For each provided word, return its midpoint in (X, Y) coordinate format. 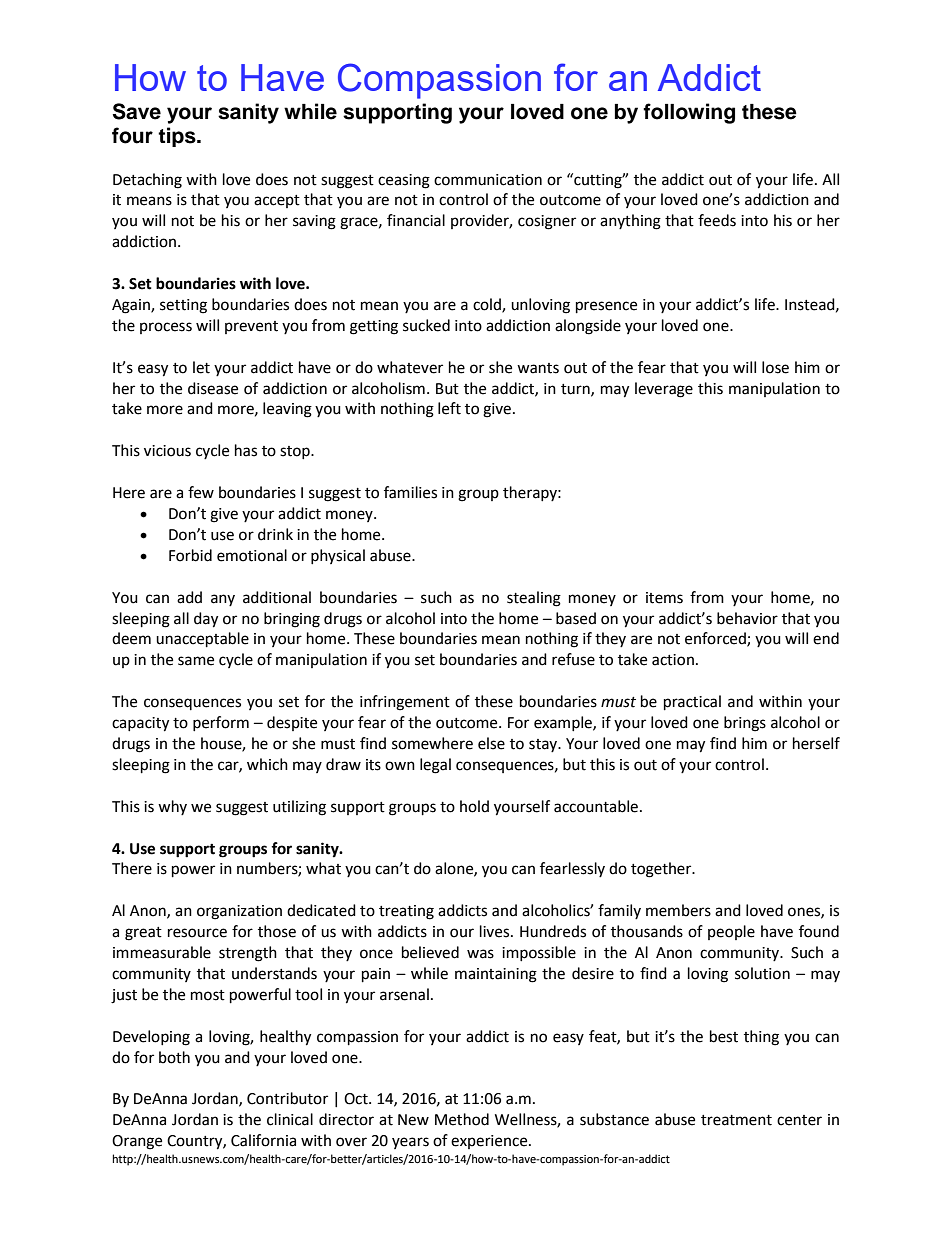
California (263, 1140)
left (449, 408)
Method (462, 1119)
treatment (736, 1120)
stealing (534, 599)
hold (474, 806)
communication (488, 180)
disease (213, 388)
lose (775, 367)
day (206, 620)
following (689, 113)
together (662, 870)
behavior (747, 618)
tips (178, 137)
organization (239, 912)
